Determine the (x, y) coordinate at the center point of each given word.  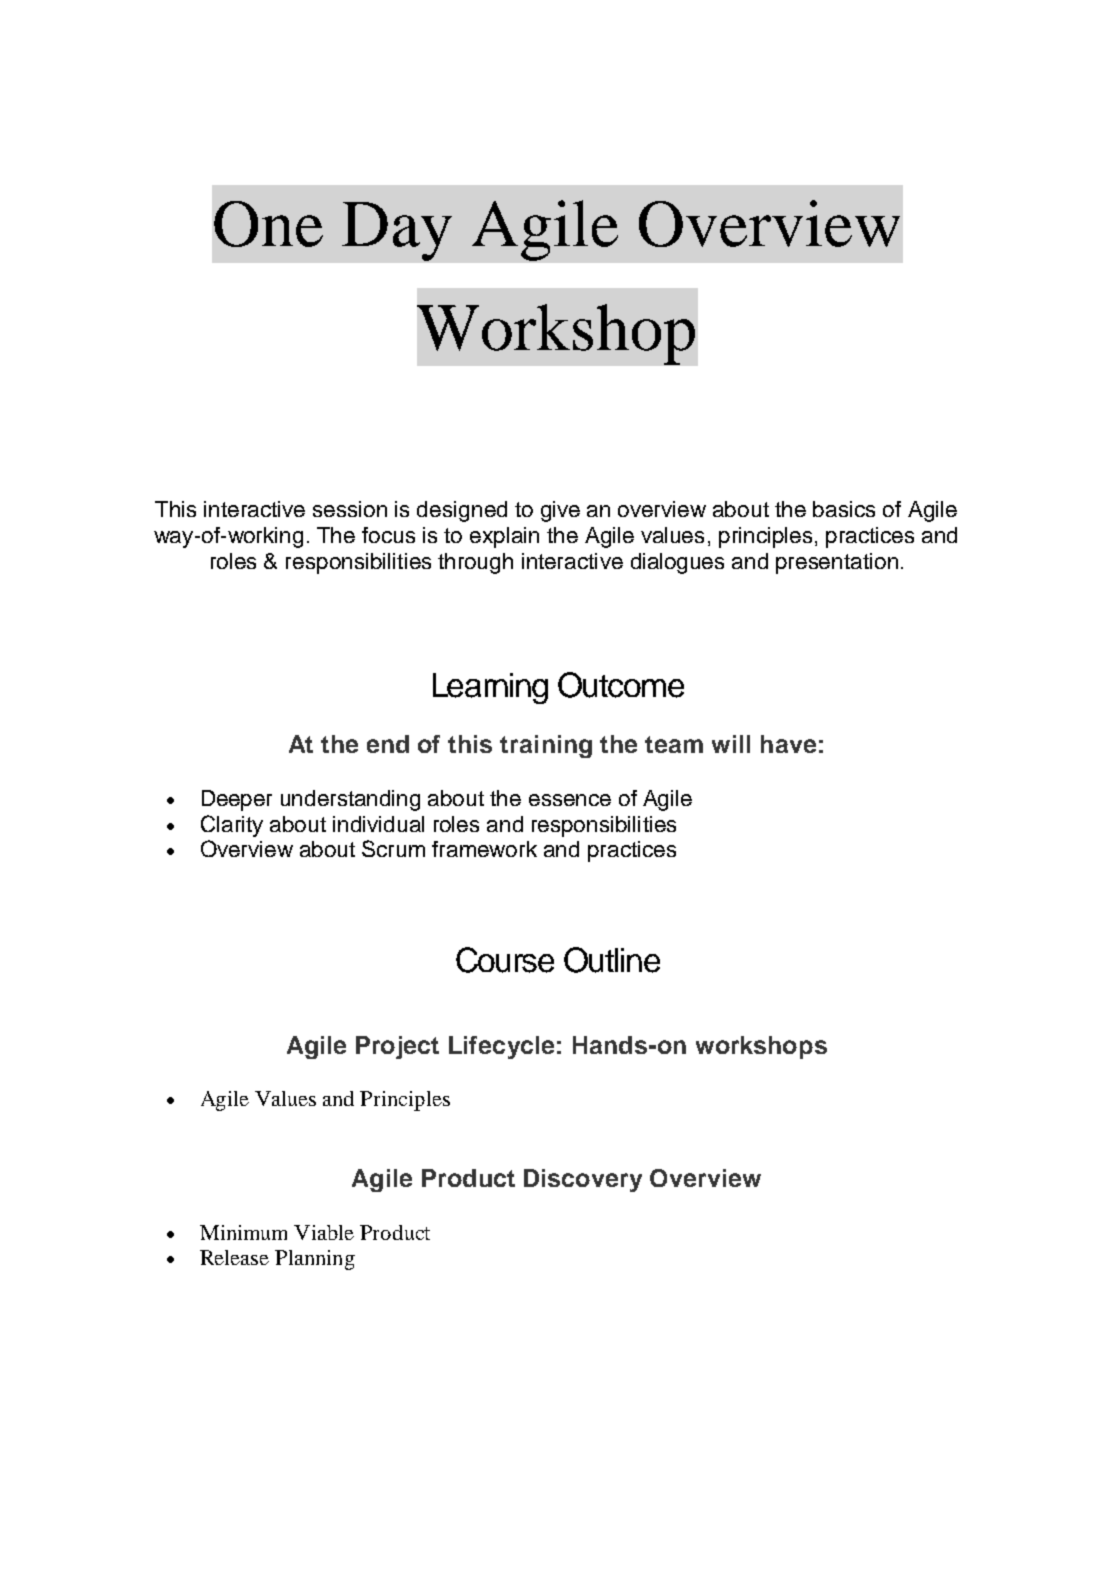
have (788, 744)
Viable (324, 1232)
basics (844, 509)
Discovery (583, 1180)
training (546, 746)
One (268, 224)
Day (397, 231)
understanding (350, 800)
